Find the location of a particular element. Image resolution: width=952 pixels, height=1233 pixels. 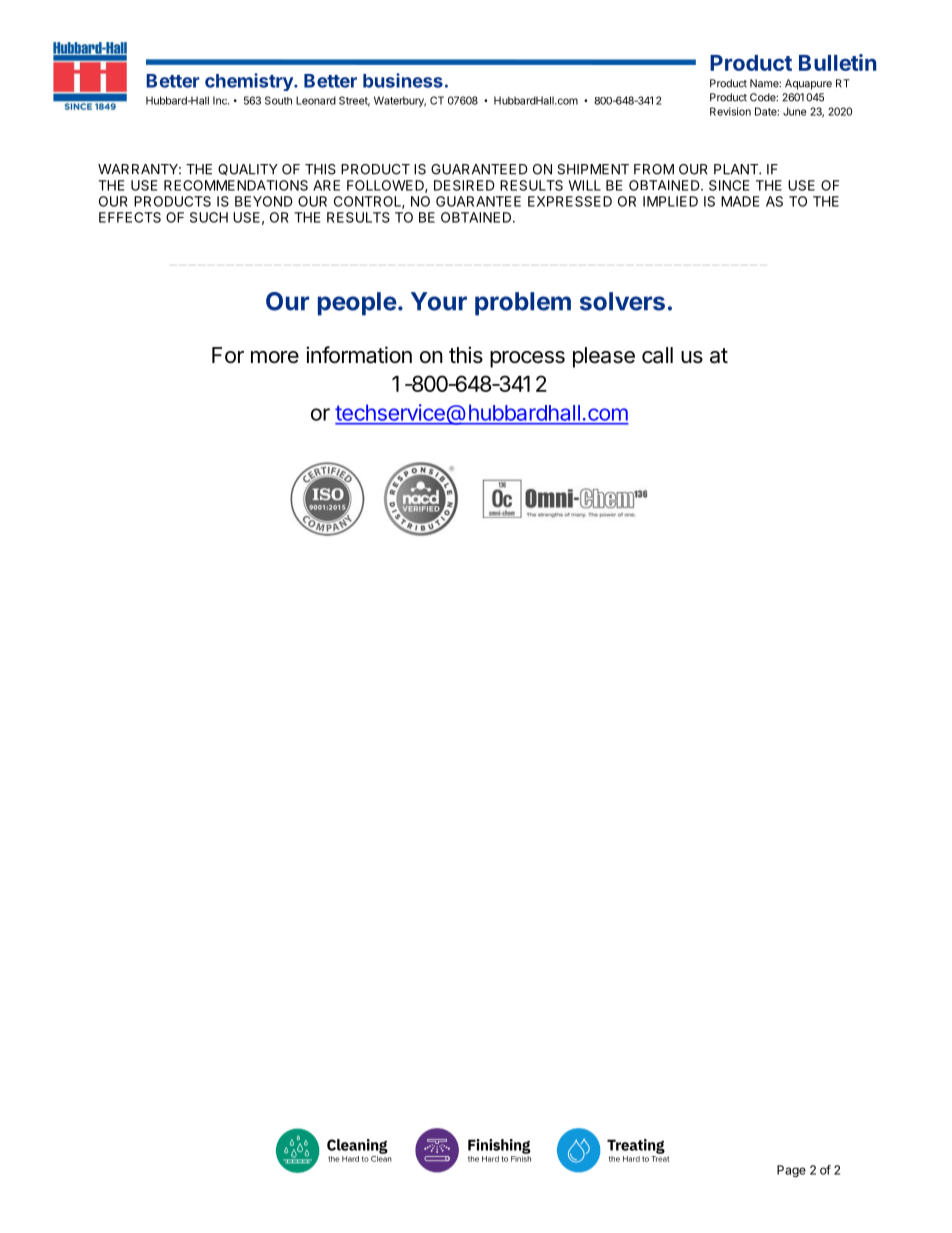

more is located at coordinates (275, 357).
